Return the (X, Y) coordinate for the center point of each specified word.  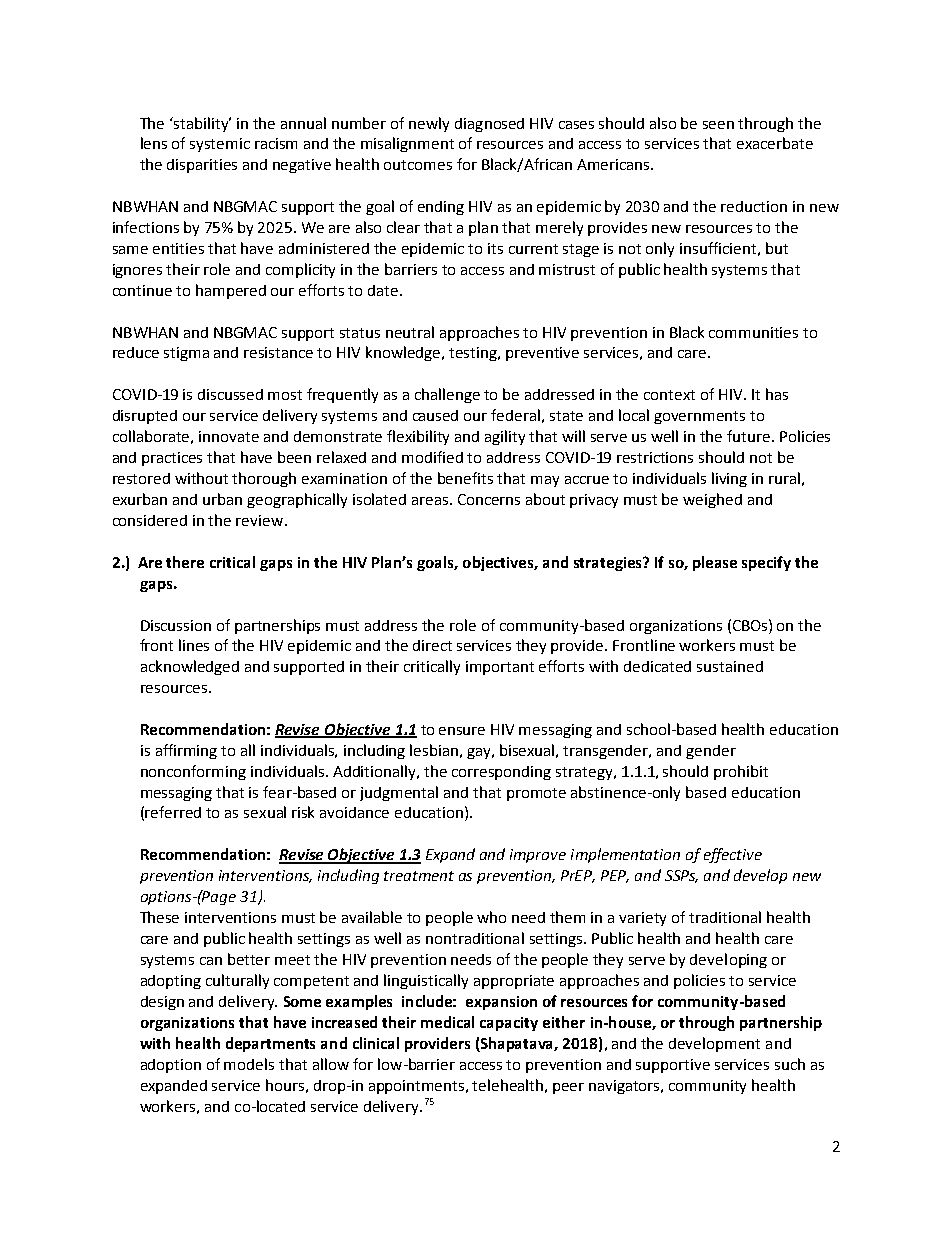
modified (432, 457)
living (729, 479)
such (790, 1064)
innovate (229, 436)
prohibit (741, 772)
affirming (186, 751)
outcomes (418, 165)
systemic (220, 145)
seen (718, 125)
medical (447, 1022)
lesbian (434, 750)
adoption (171, 1066)
